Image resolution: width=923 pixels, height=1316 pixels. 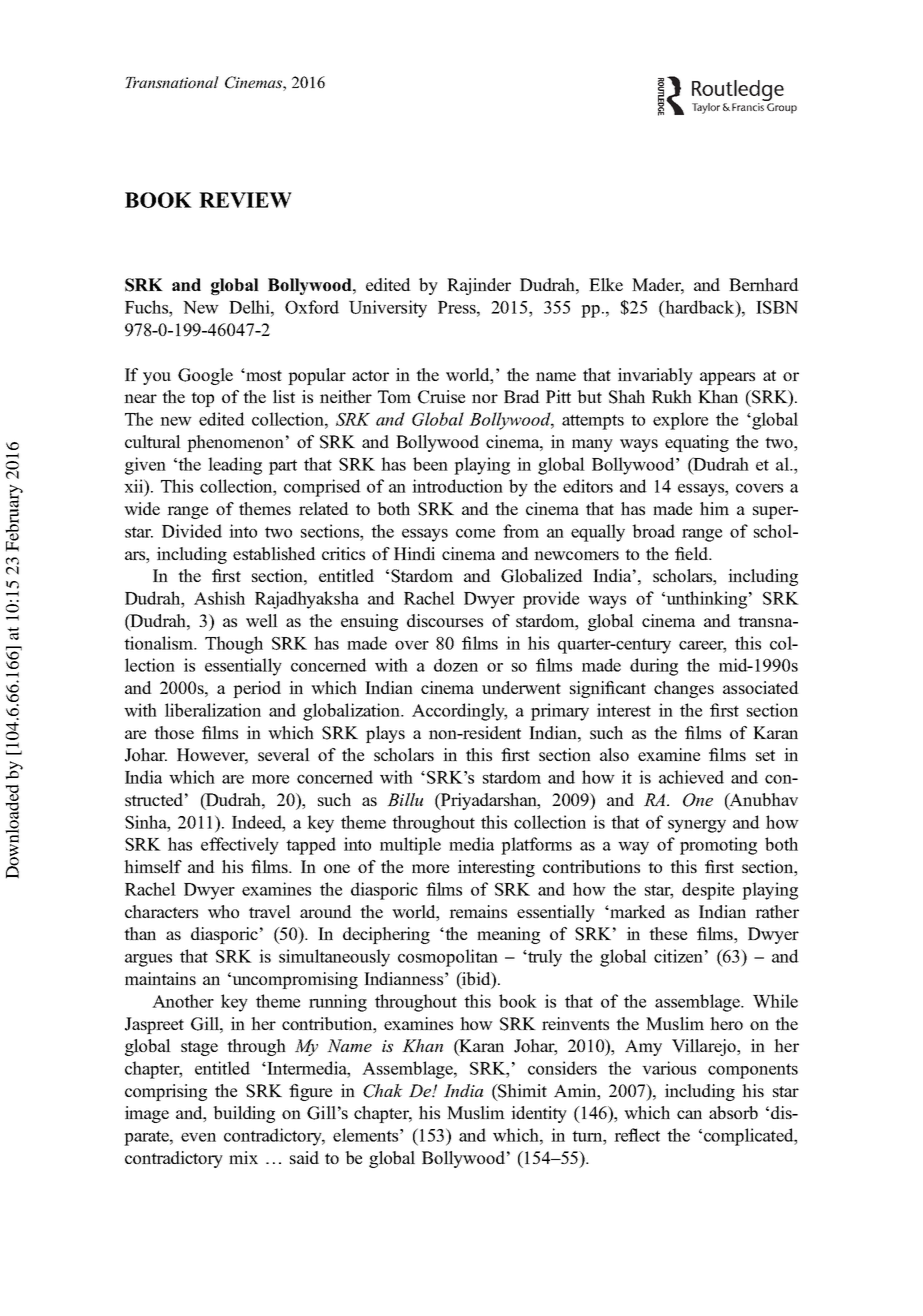 I want to click on cosmopolitan, so click(x=448, y=958).
